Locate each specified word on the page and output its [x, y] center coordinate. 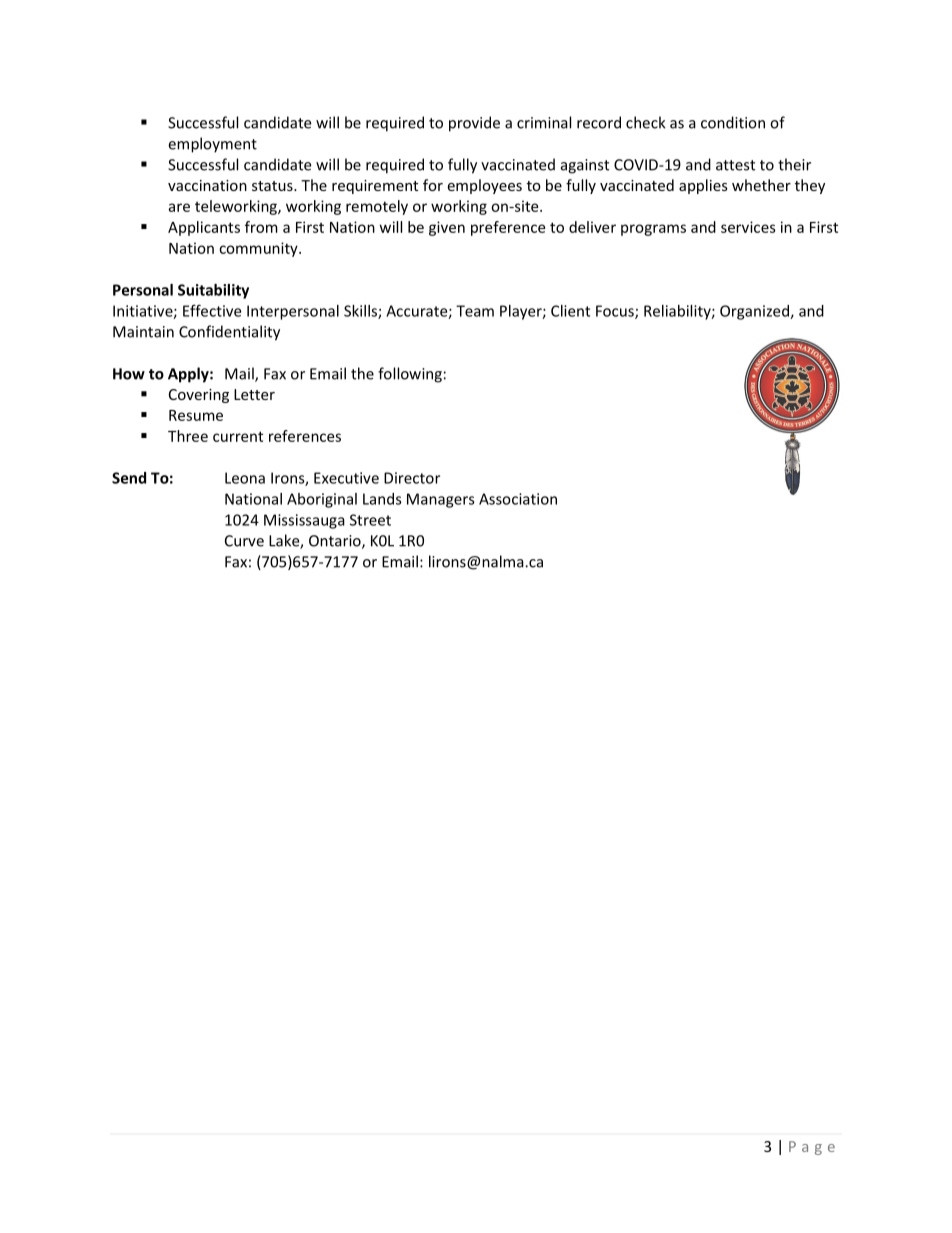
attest [735, 165]
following [410, 375]
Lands [382, 499]
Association [518, 499]
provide [474, 124]
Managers [441, 500]
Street [370, 520]
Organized [755, 312]
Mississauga [304, 521]
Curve [244, 541]
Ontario [336, 542]
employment [212, 145]
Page [812, 1148]
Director [412, 478]
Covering [199, 396]
